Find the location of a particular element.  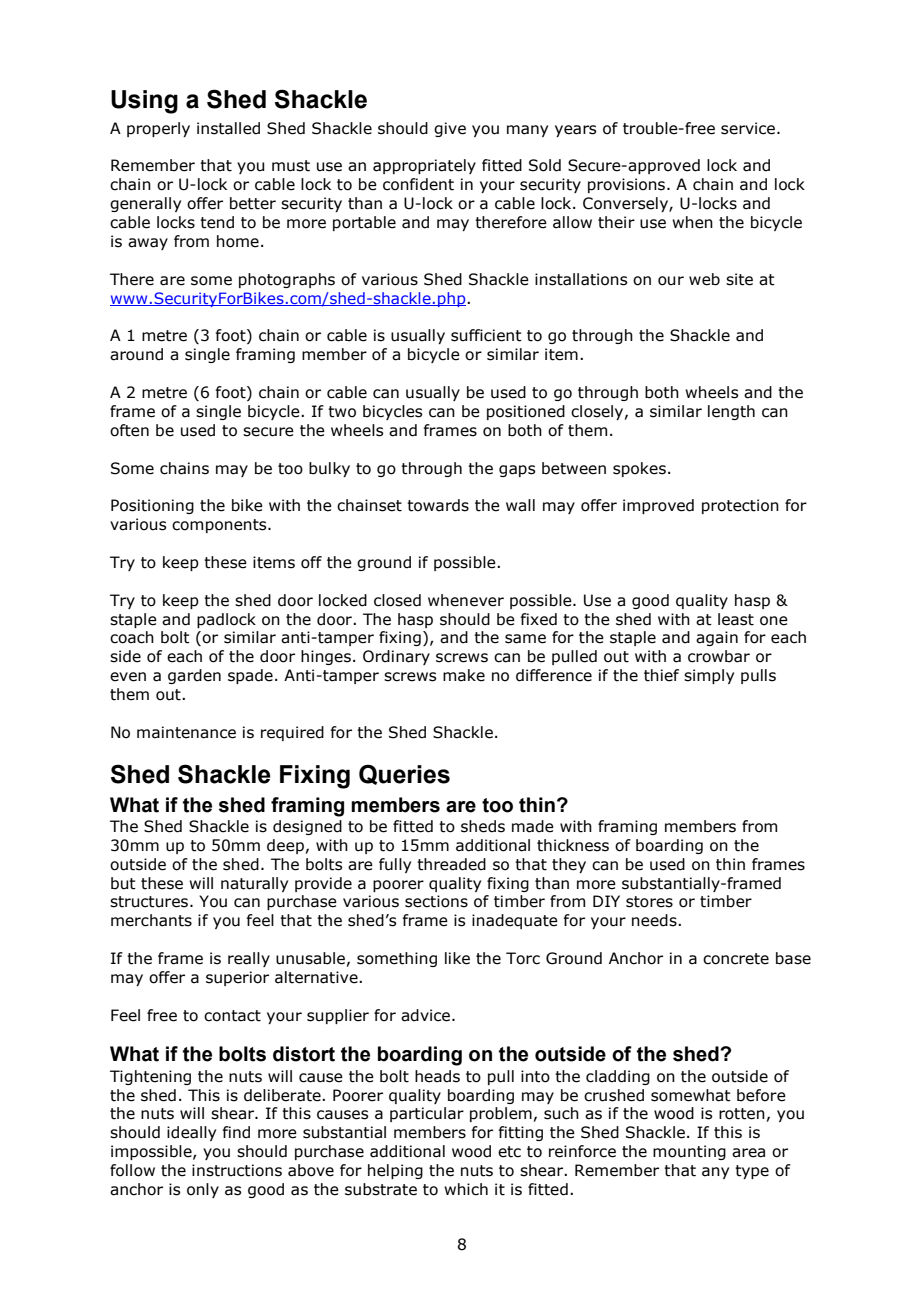

Positioning is located at coordinates (152, 506).
